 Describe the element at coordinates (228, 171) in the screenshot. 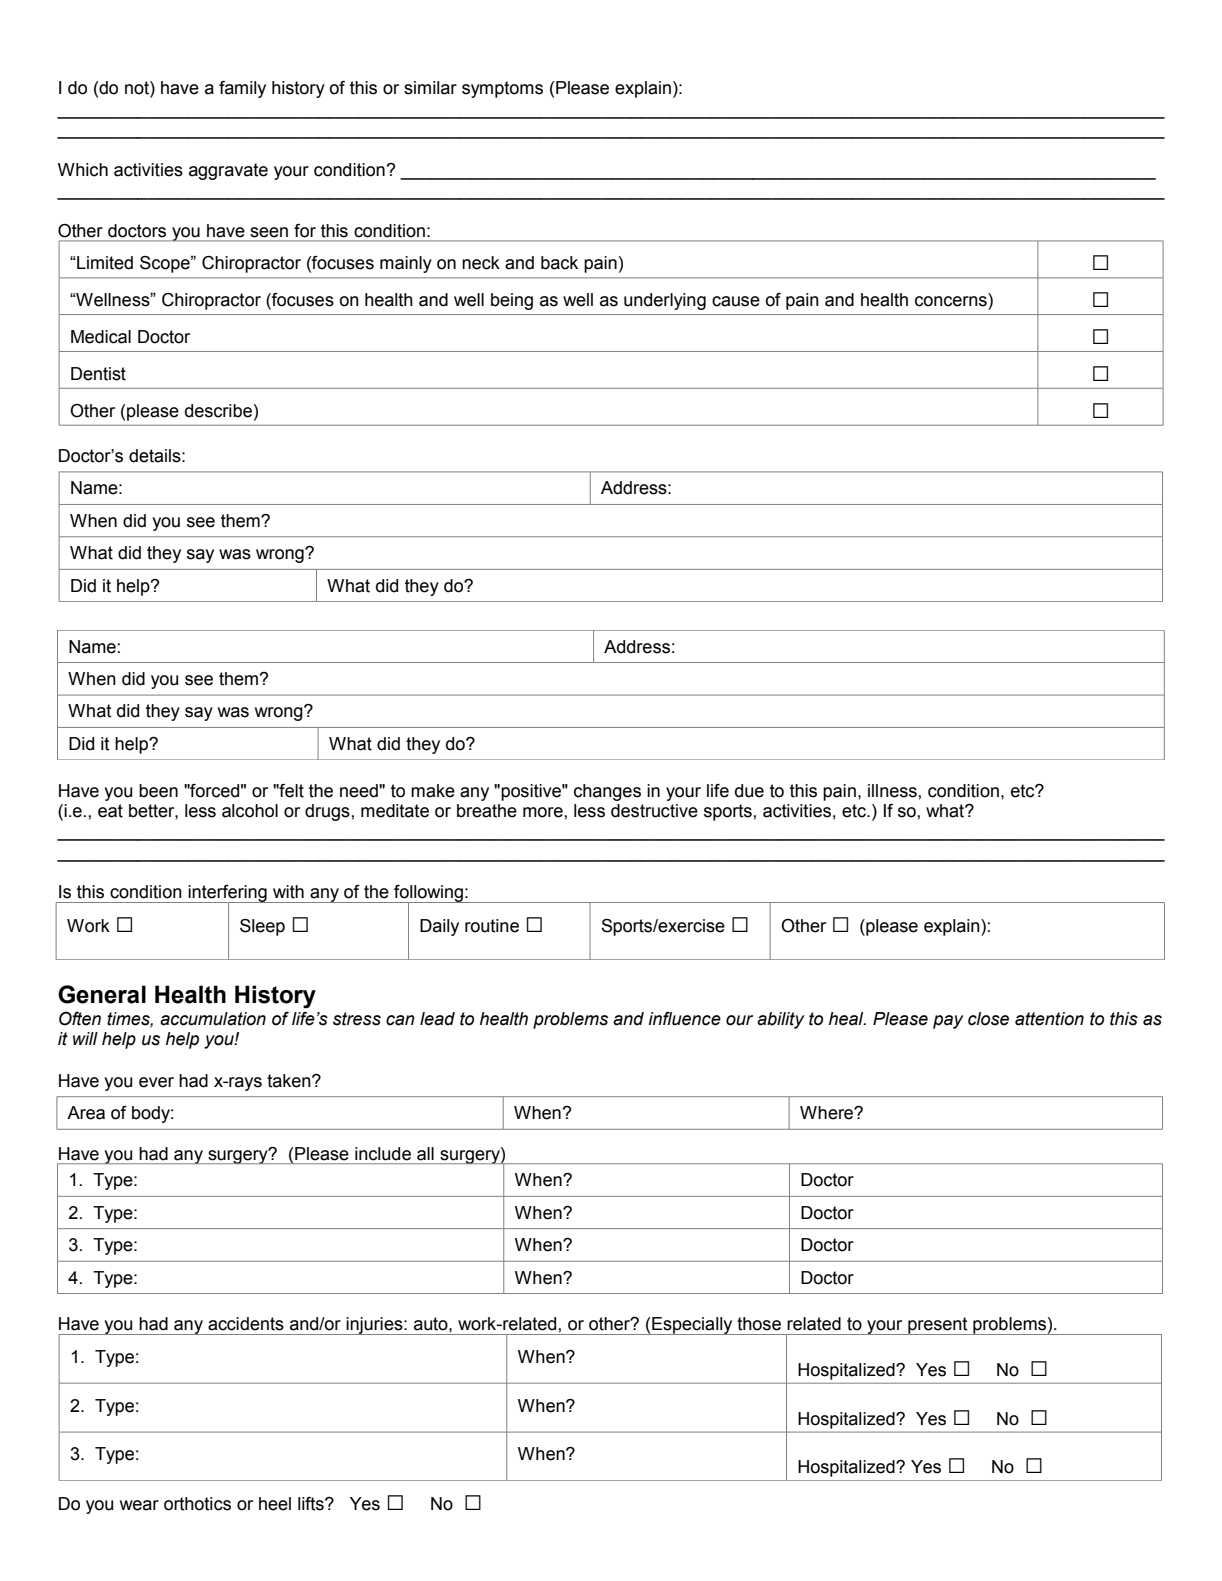

I see `aggravate` at that location.
